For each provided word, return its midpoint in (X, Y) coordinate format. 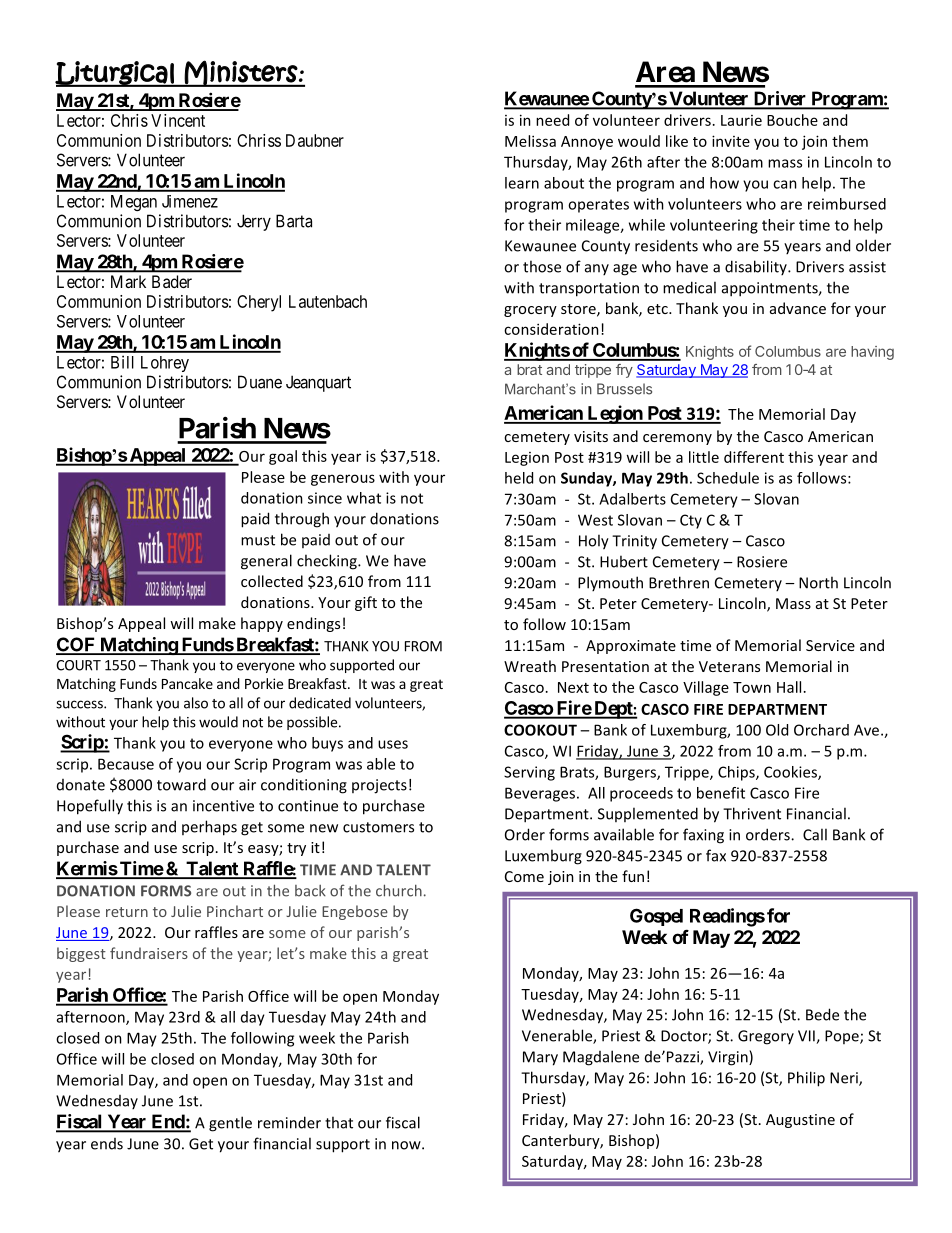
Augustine (800, 1121)
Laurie (741, 120)
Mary (540, 1058)
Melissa (530, 141)
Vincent (178, 120)
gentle (230, 1124)
